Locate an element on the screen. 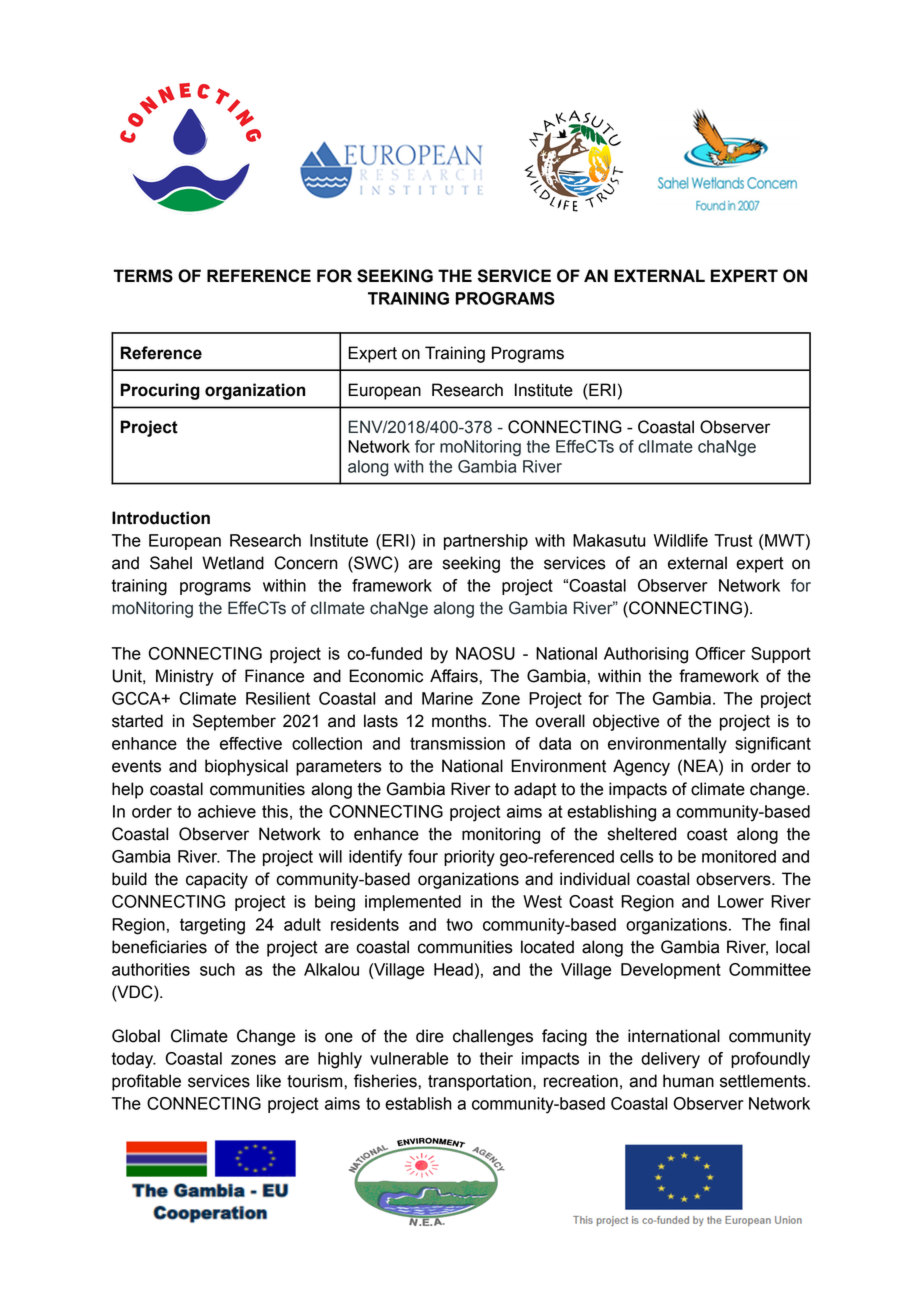 The image size is (924, 1307). Trust is located at coordinates (733, 540).
